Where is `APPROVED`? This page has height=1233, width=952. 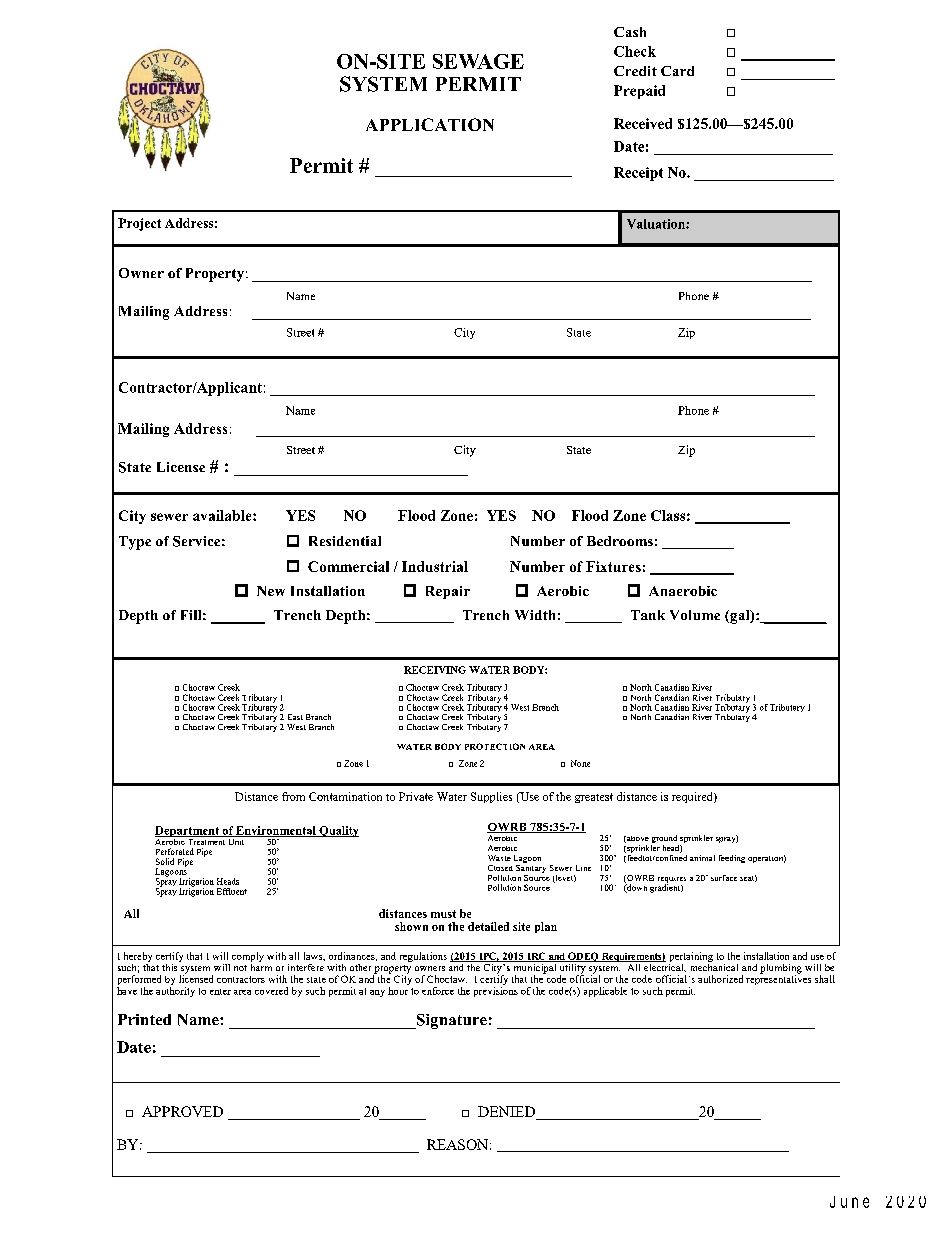
APPROVED is located at coordinates (182, 1111).
